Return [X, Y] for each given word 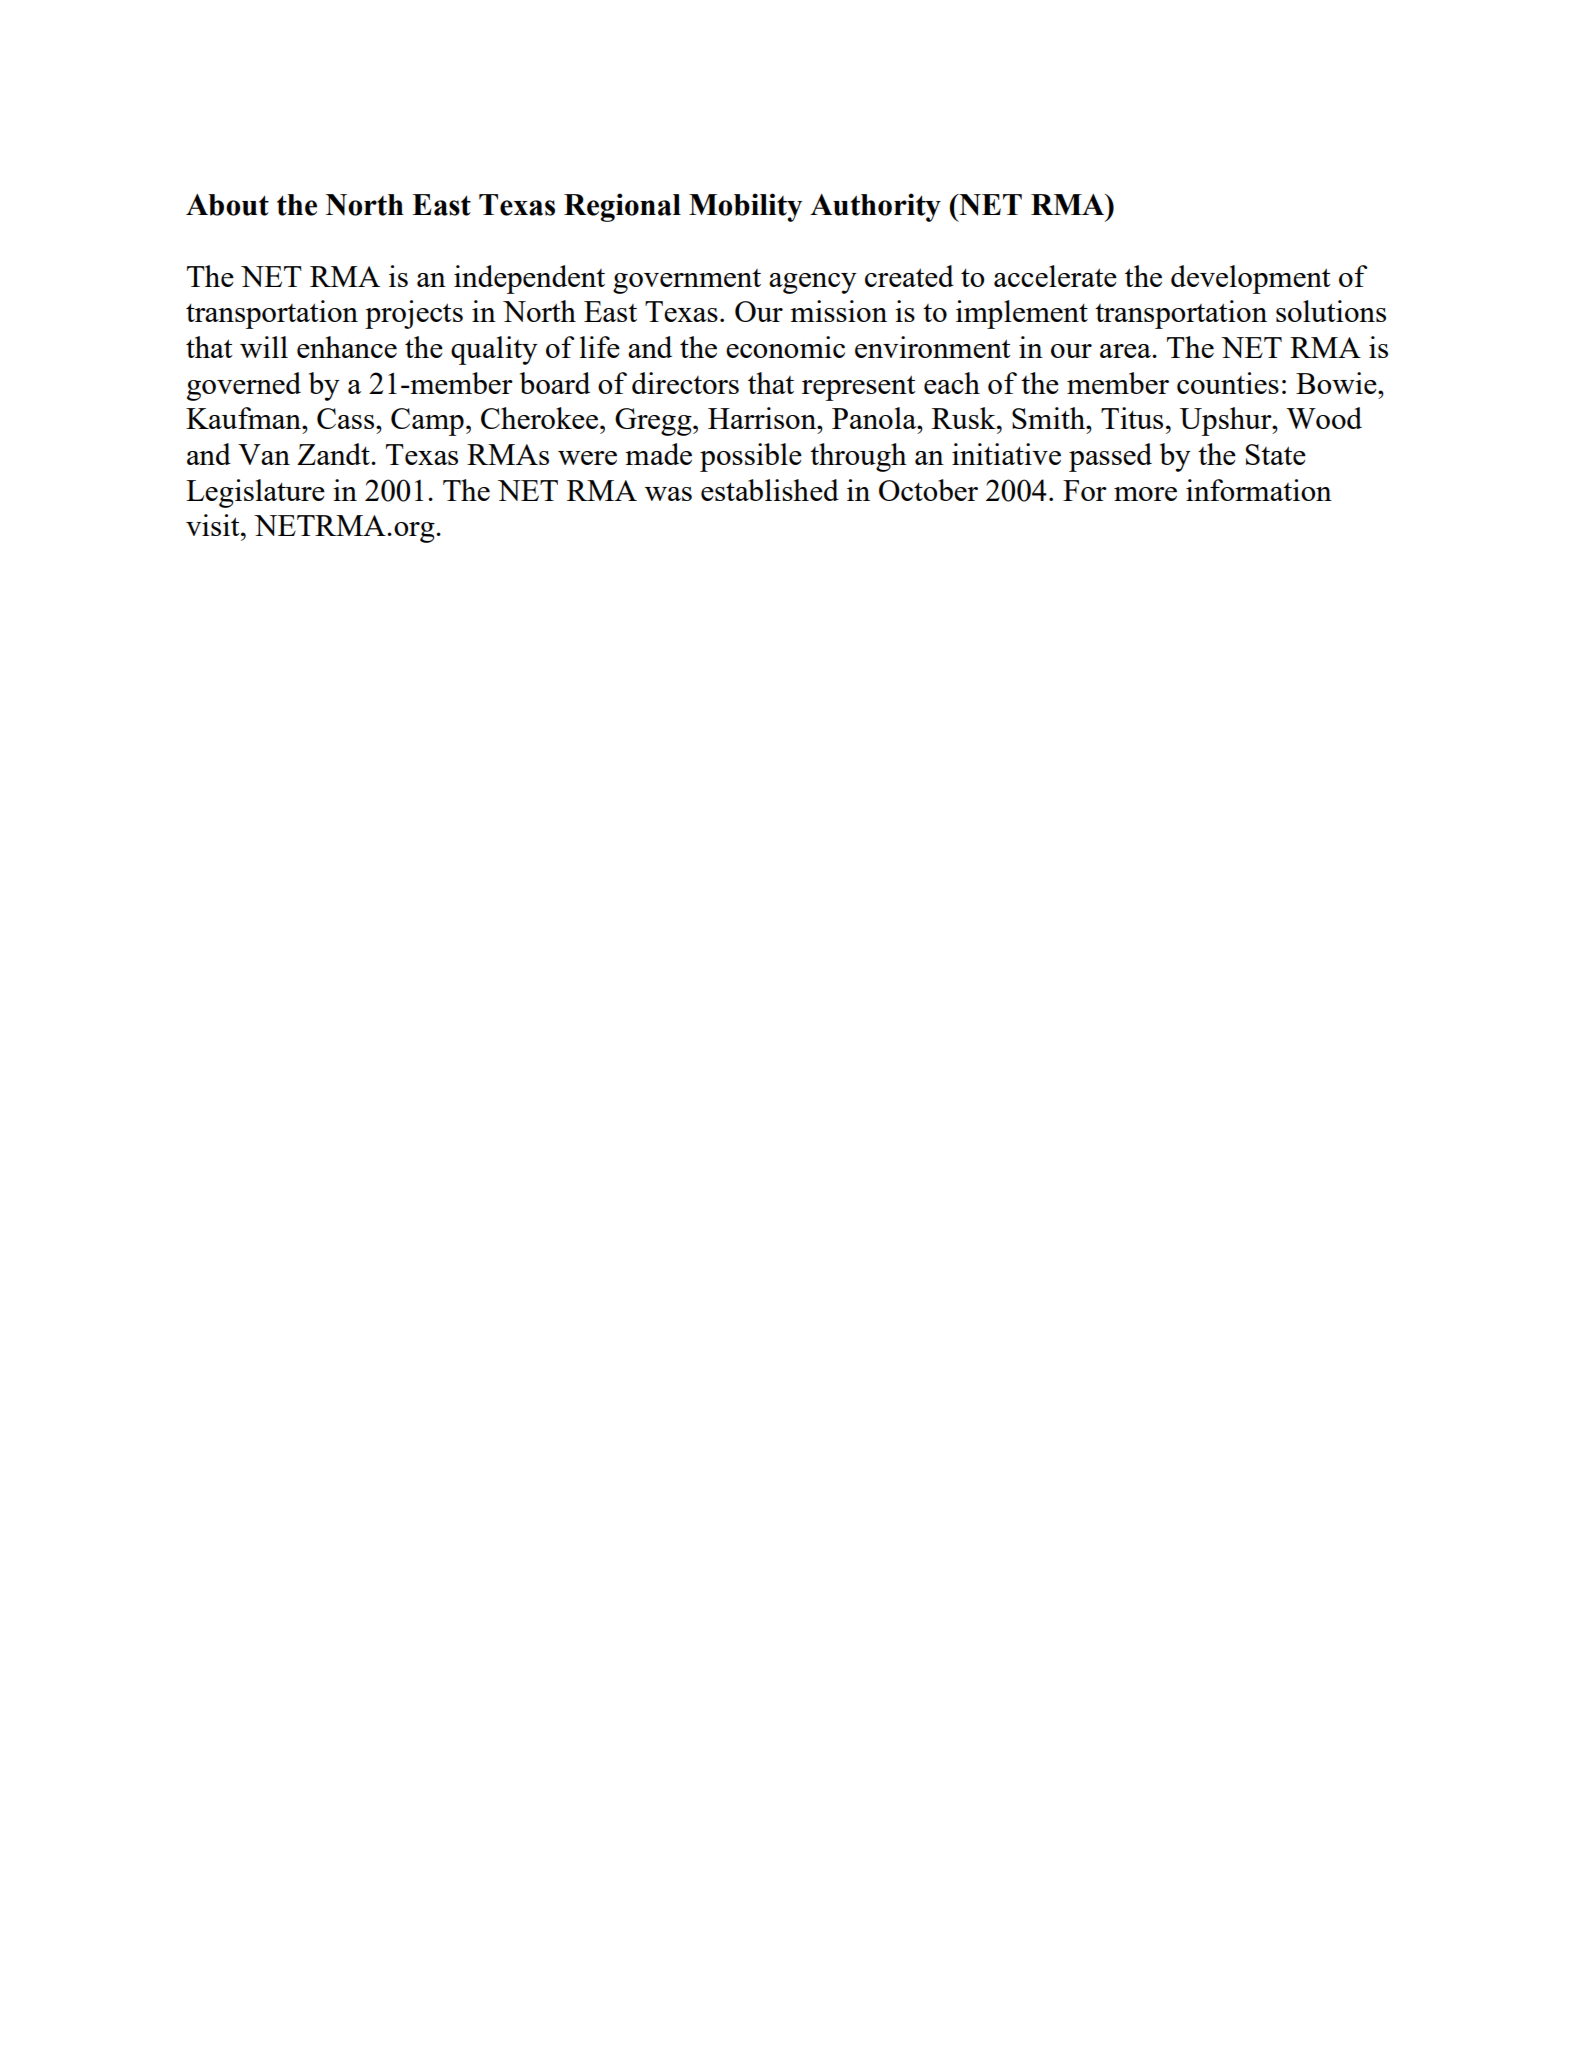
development [1251, 279]
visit [214, 525]
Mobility [745, 207]
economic [785, 347]
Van [264, 454]
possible [751, 457]
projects [414, 314]
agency [813, 283]
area [1126, 351]
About [227, 205]
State [1276, 454]
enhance [347, 347]
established [770, 490]
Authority [875, 207]
